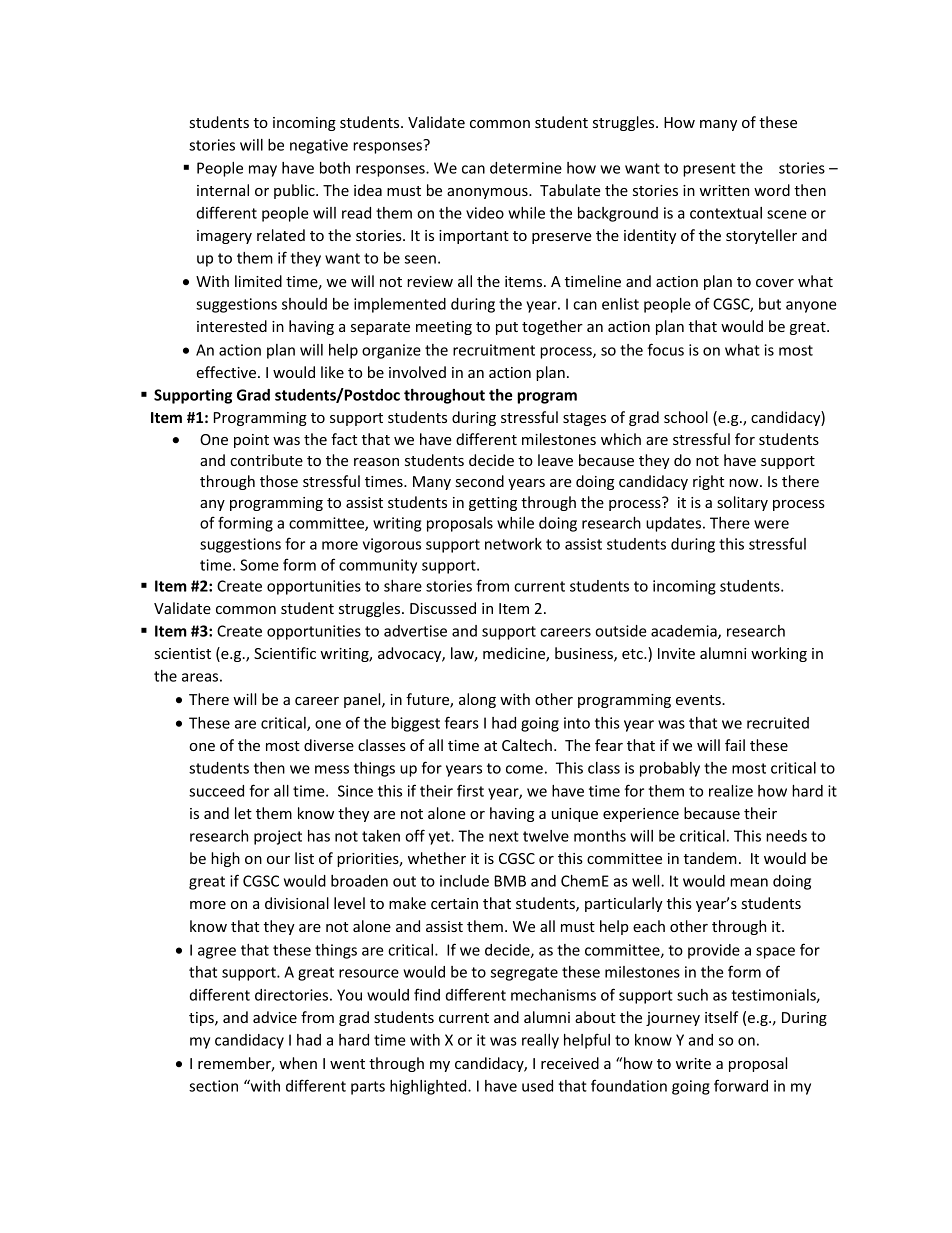  Describe the element at coordinates (298, 1063) in the document. I see `when` at that location.
